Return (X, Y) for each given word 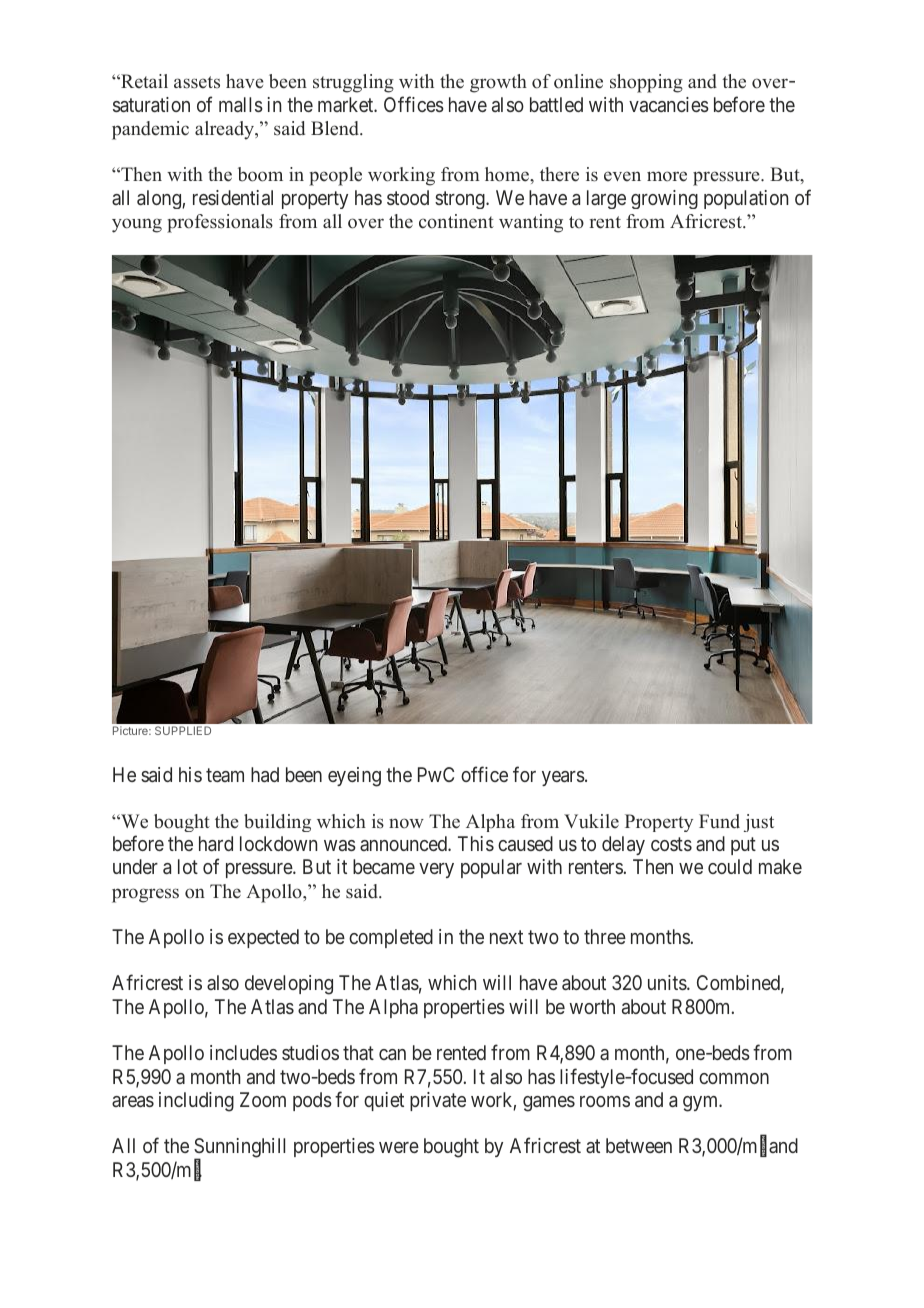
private (438, 1101)
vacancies (669, 104)
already (226, 130)
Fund (719, 821)
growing (664, 199)
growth (498, 83)
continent (456, 221)
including (196, 1102)
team (225, 775)
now (406, 823)
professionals (220, 223)
